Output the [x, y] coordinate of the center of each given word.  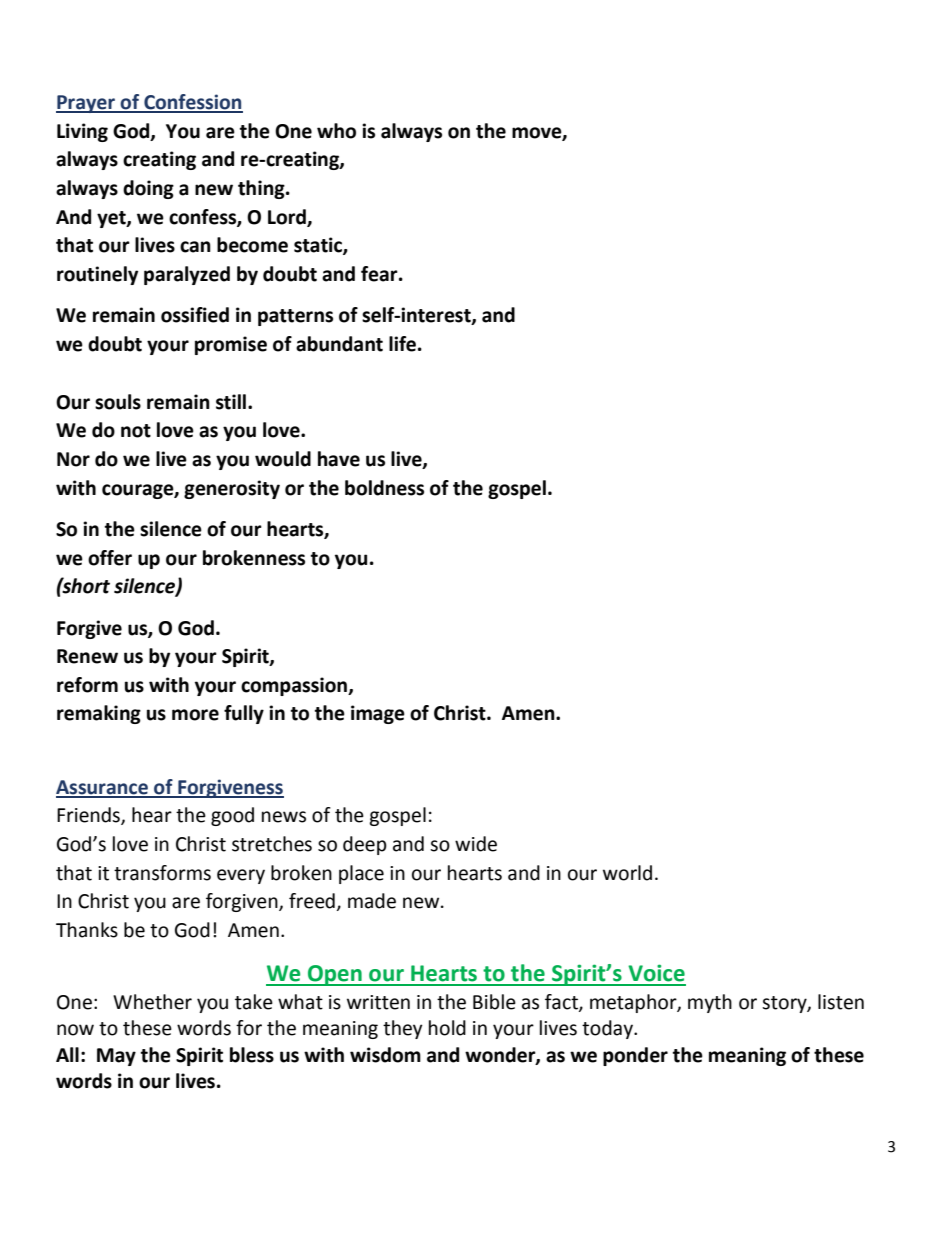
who [336, 131]
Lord [288, 217]
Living [82, 132]
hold [447, 1028]
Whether [152, 1002]
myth [710, 1003]
